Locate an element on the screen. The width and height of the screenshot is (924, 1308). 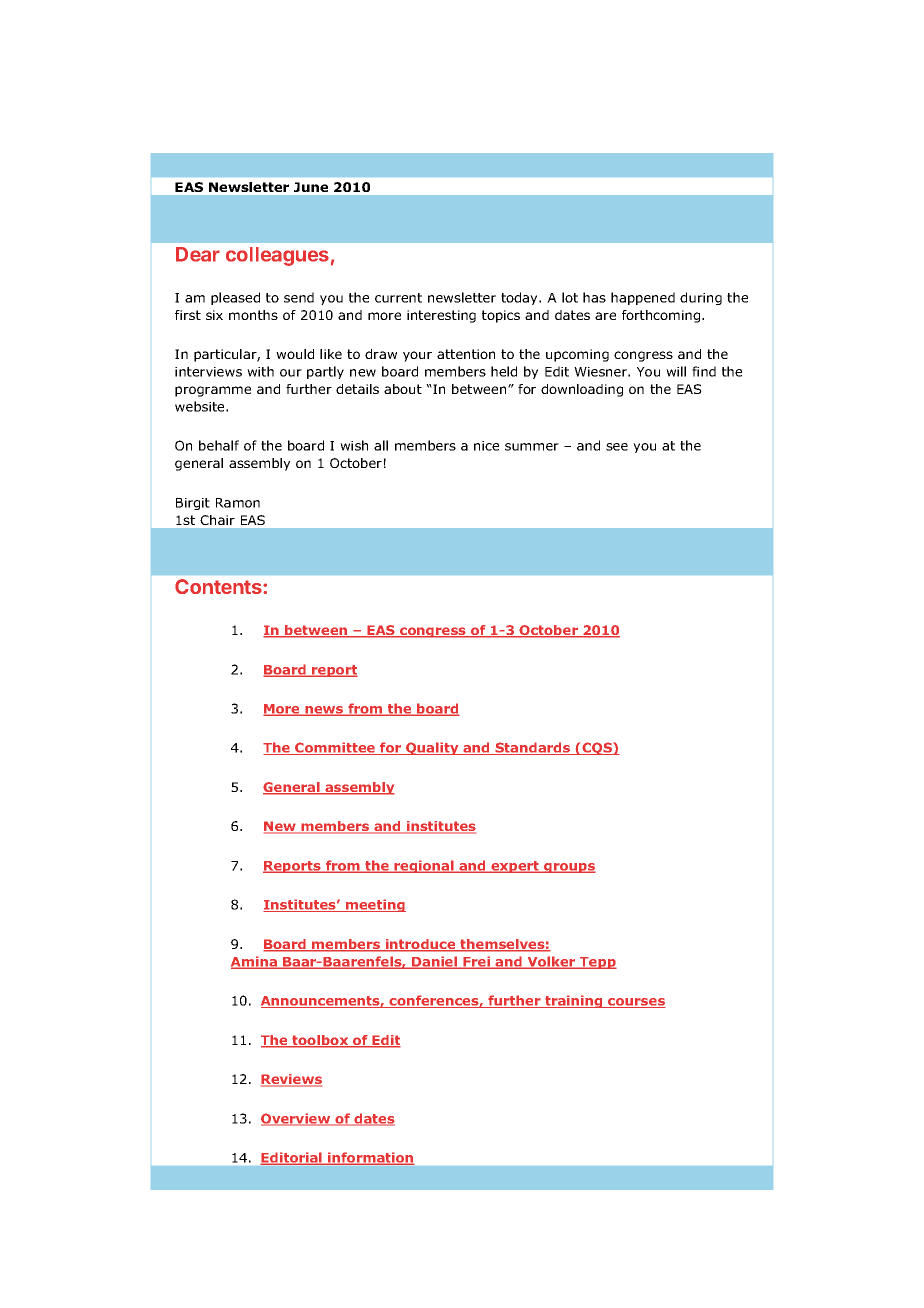
nice is located at coordinates (486, 446).
